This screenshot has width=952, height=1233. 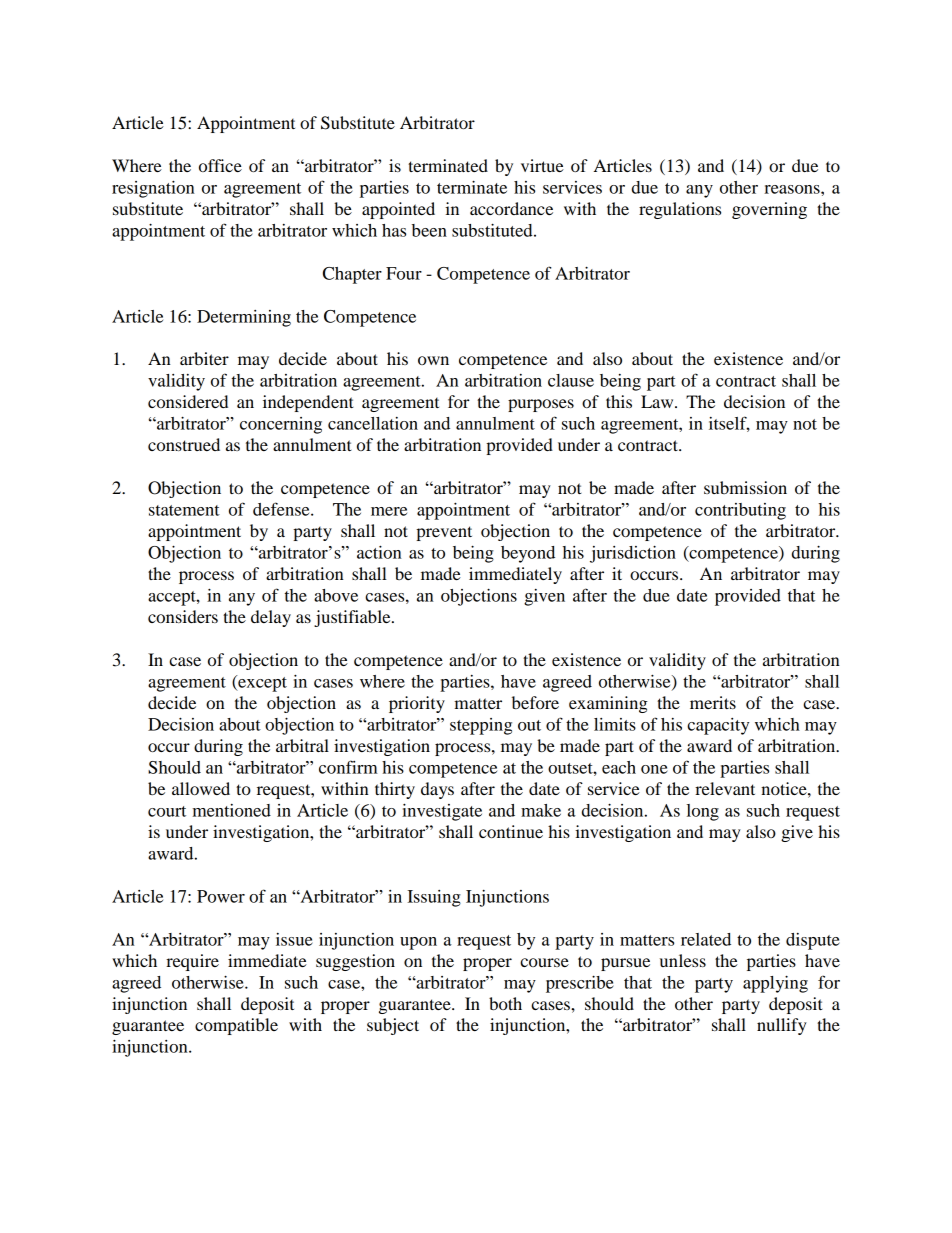 What do you see at coordinates (511, 208) in the screenshot?
I see `accordance` at bounding box center [511, 208].
